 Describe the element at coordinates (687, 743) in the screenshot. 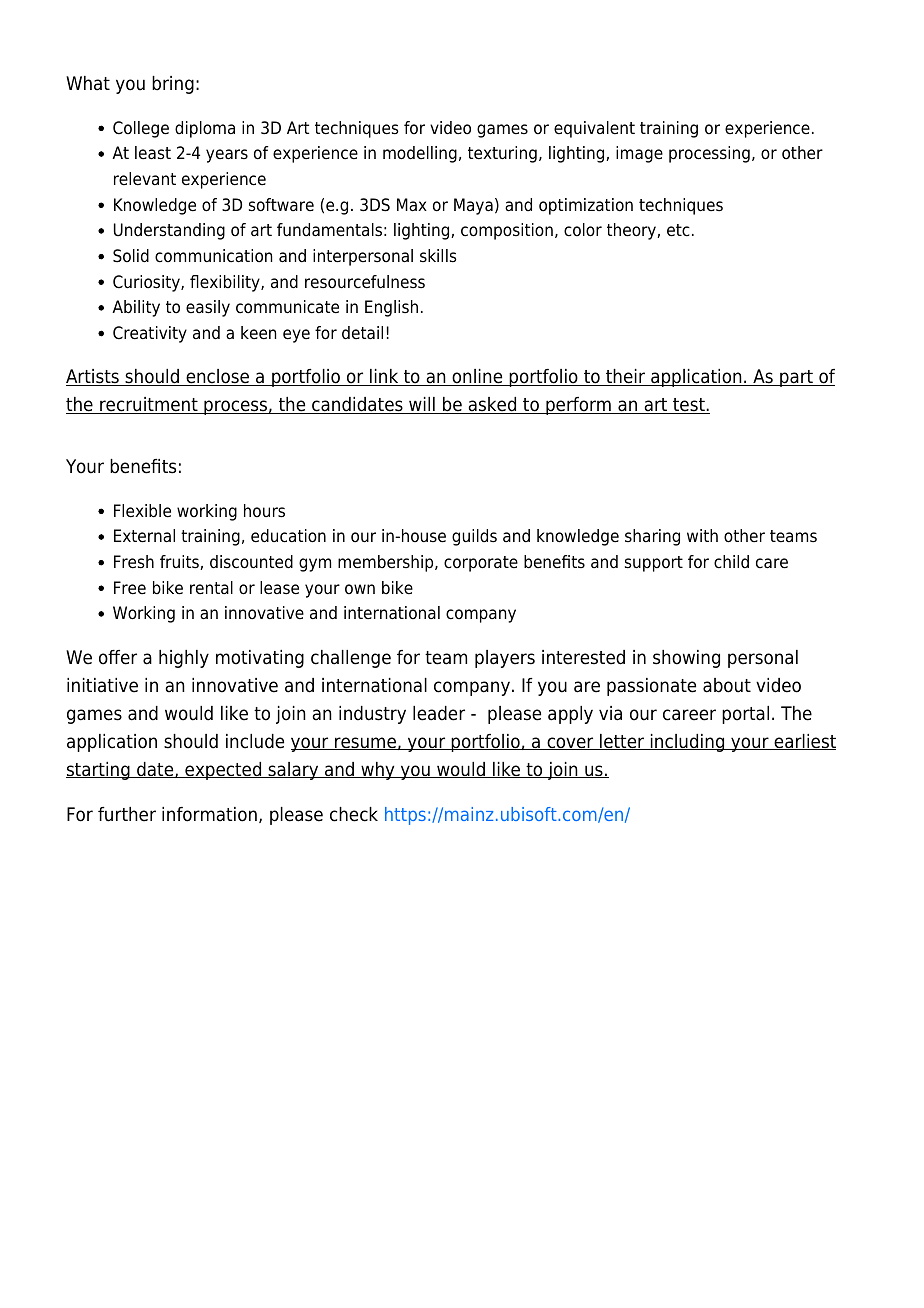

I see `including` at that location.
